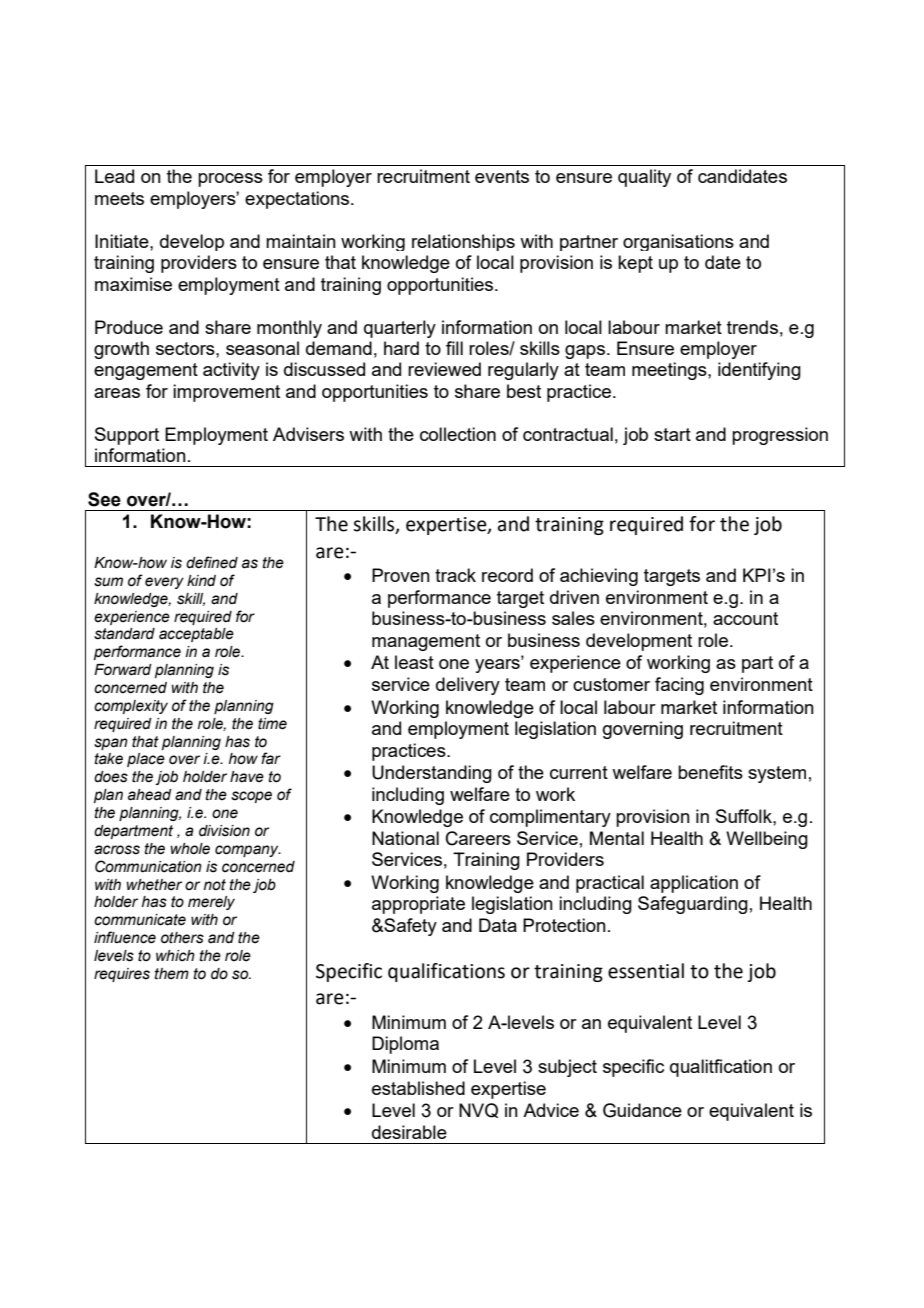 The image size is (924, 1308). Describe the element at coordinates (458, 434) in the screenshot. I see `collection` at that location.
